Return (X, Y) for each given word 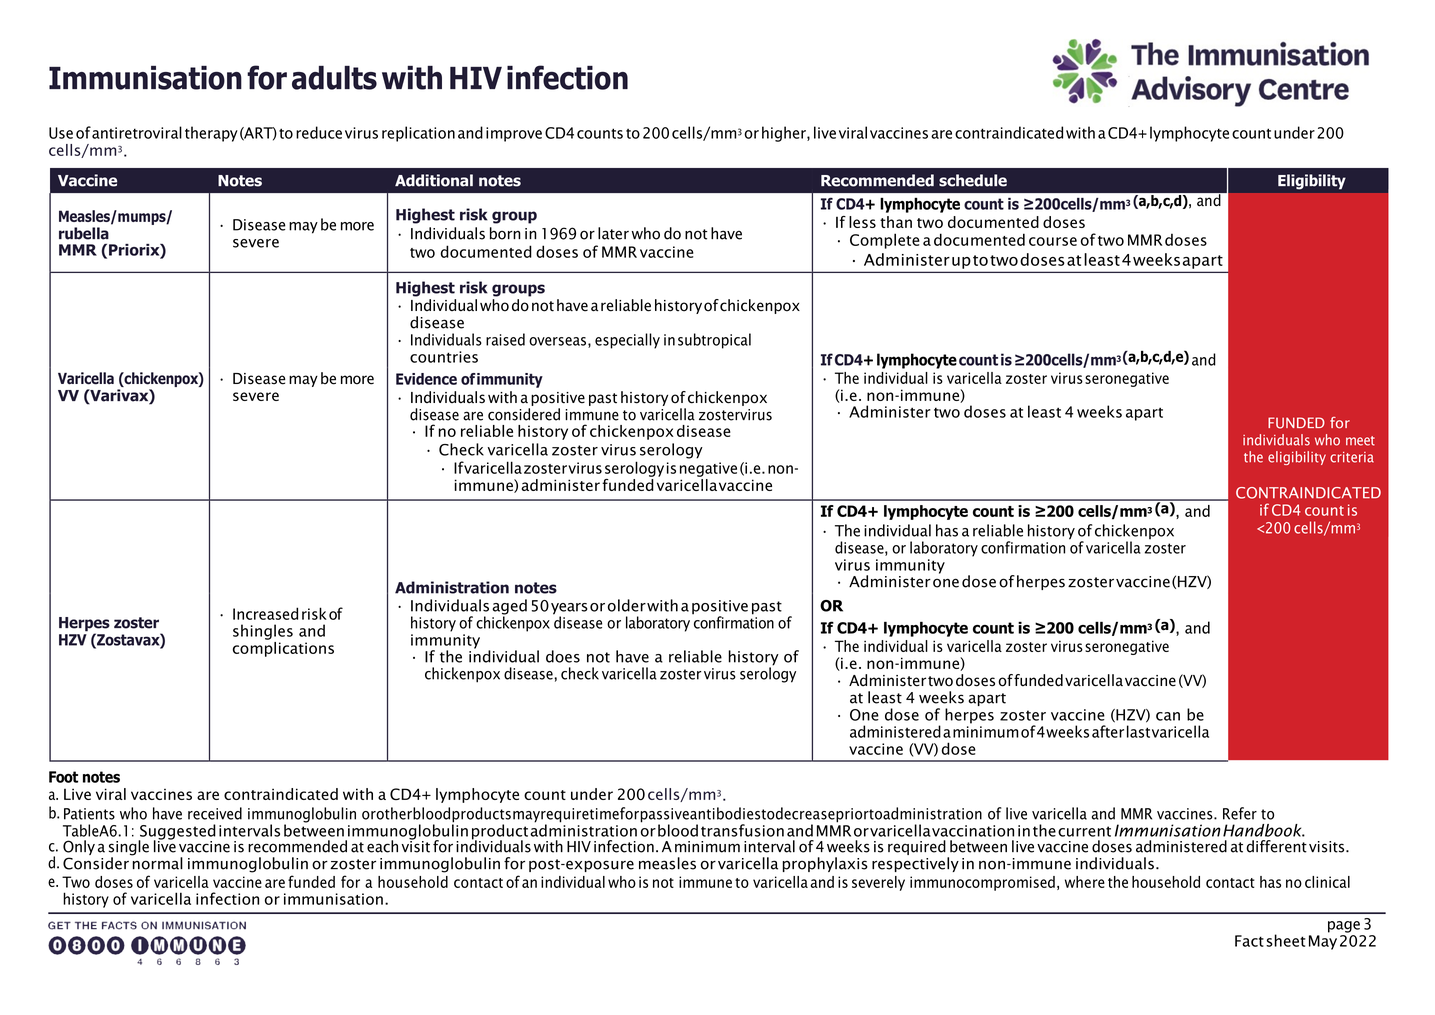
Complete (885, 241)
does (563, 656)
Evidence (426, 379)
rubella (84, 233)
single (129, 849)
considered (524, 414)
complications (283, 648)
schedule (973, 180)
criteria (1352, 457)
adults (334, 78)
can (1168, 716)
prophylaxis (825, 864)
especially (627, 341)
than (896, 222)
